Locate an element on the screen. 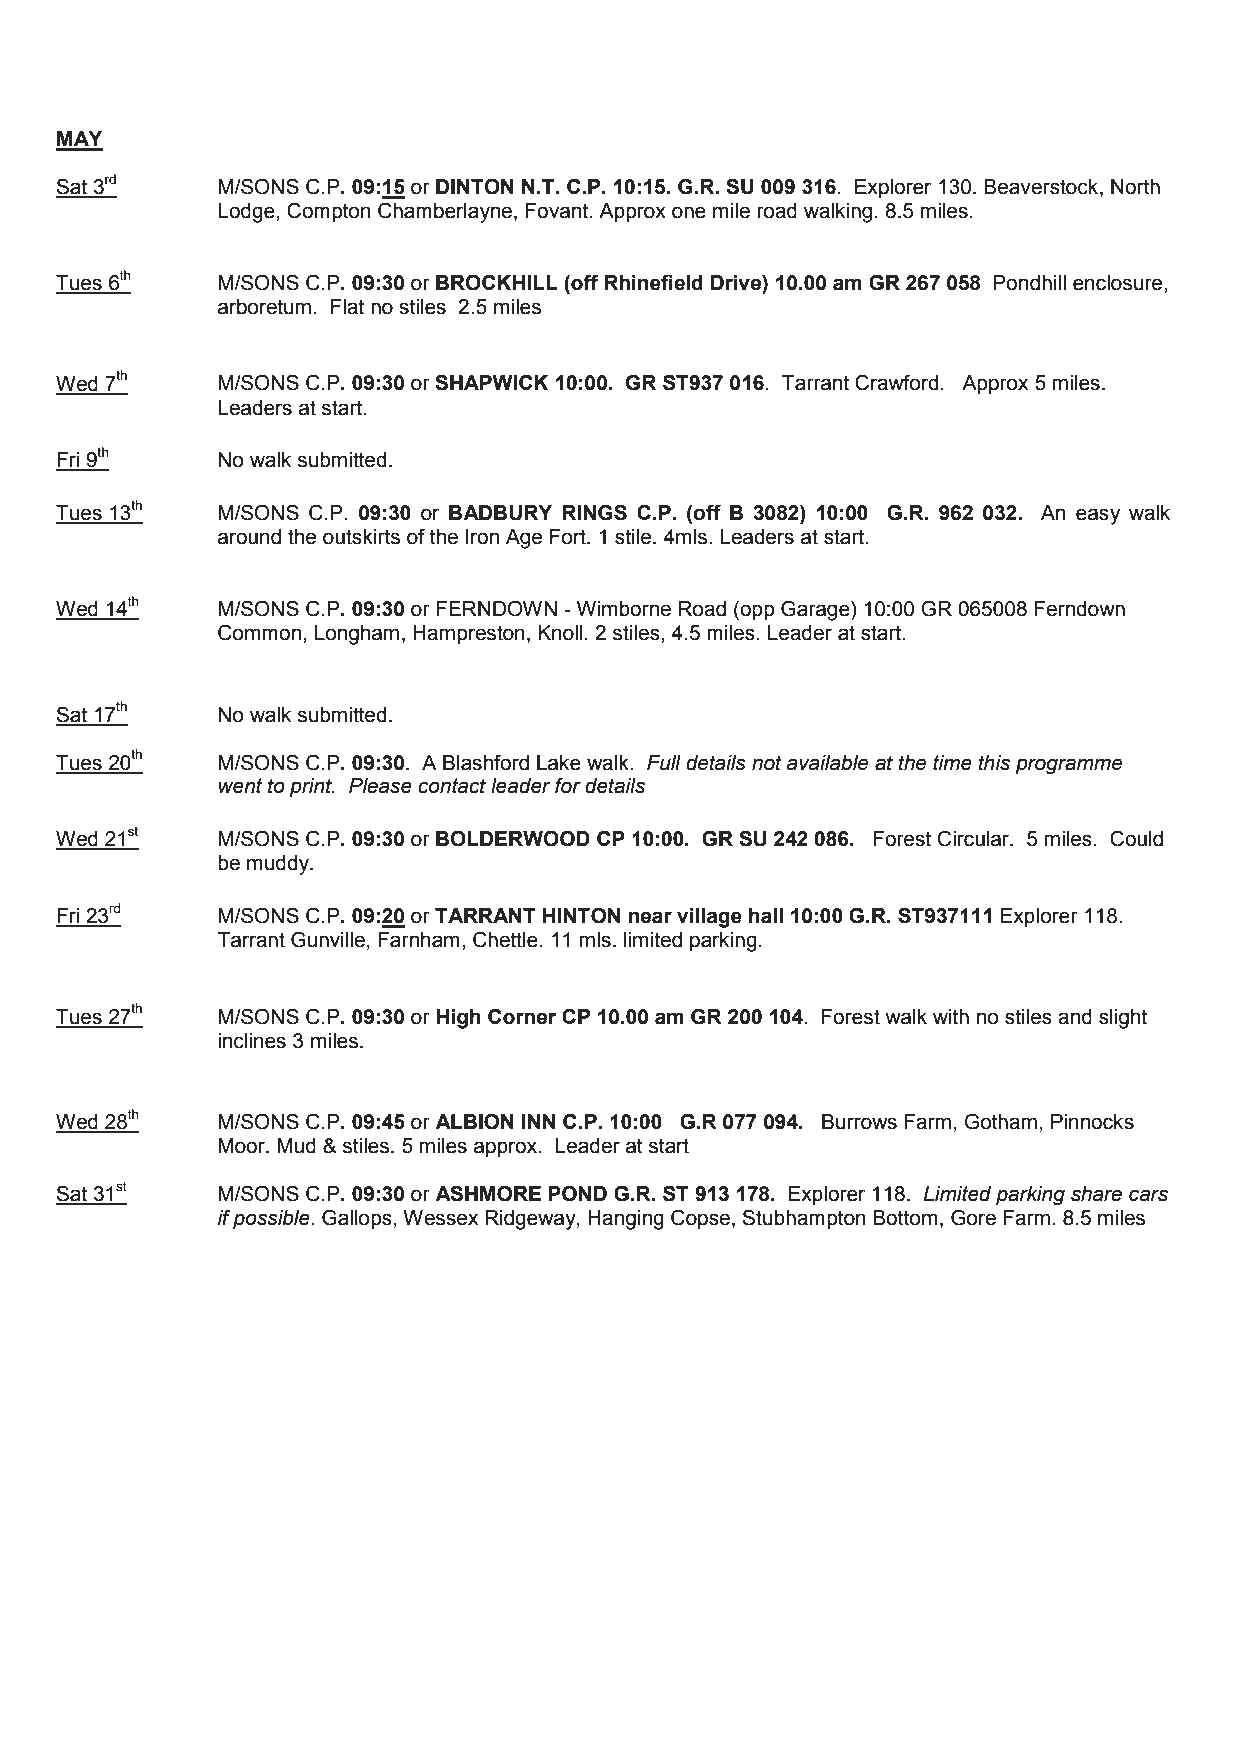 This screenshot has height=1756, width=1241. this is located at coordinates (994, 763).
